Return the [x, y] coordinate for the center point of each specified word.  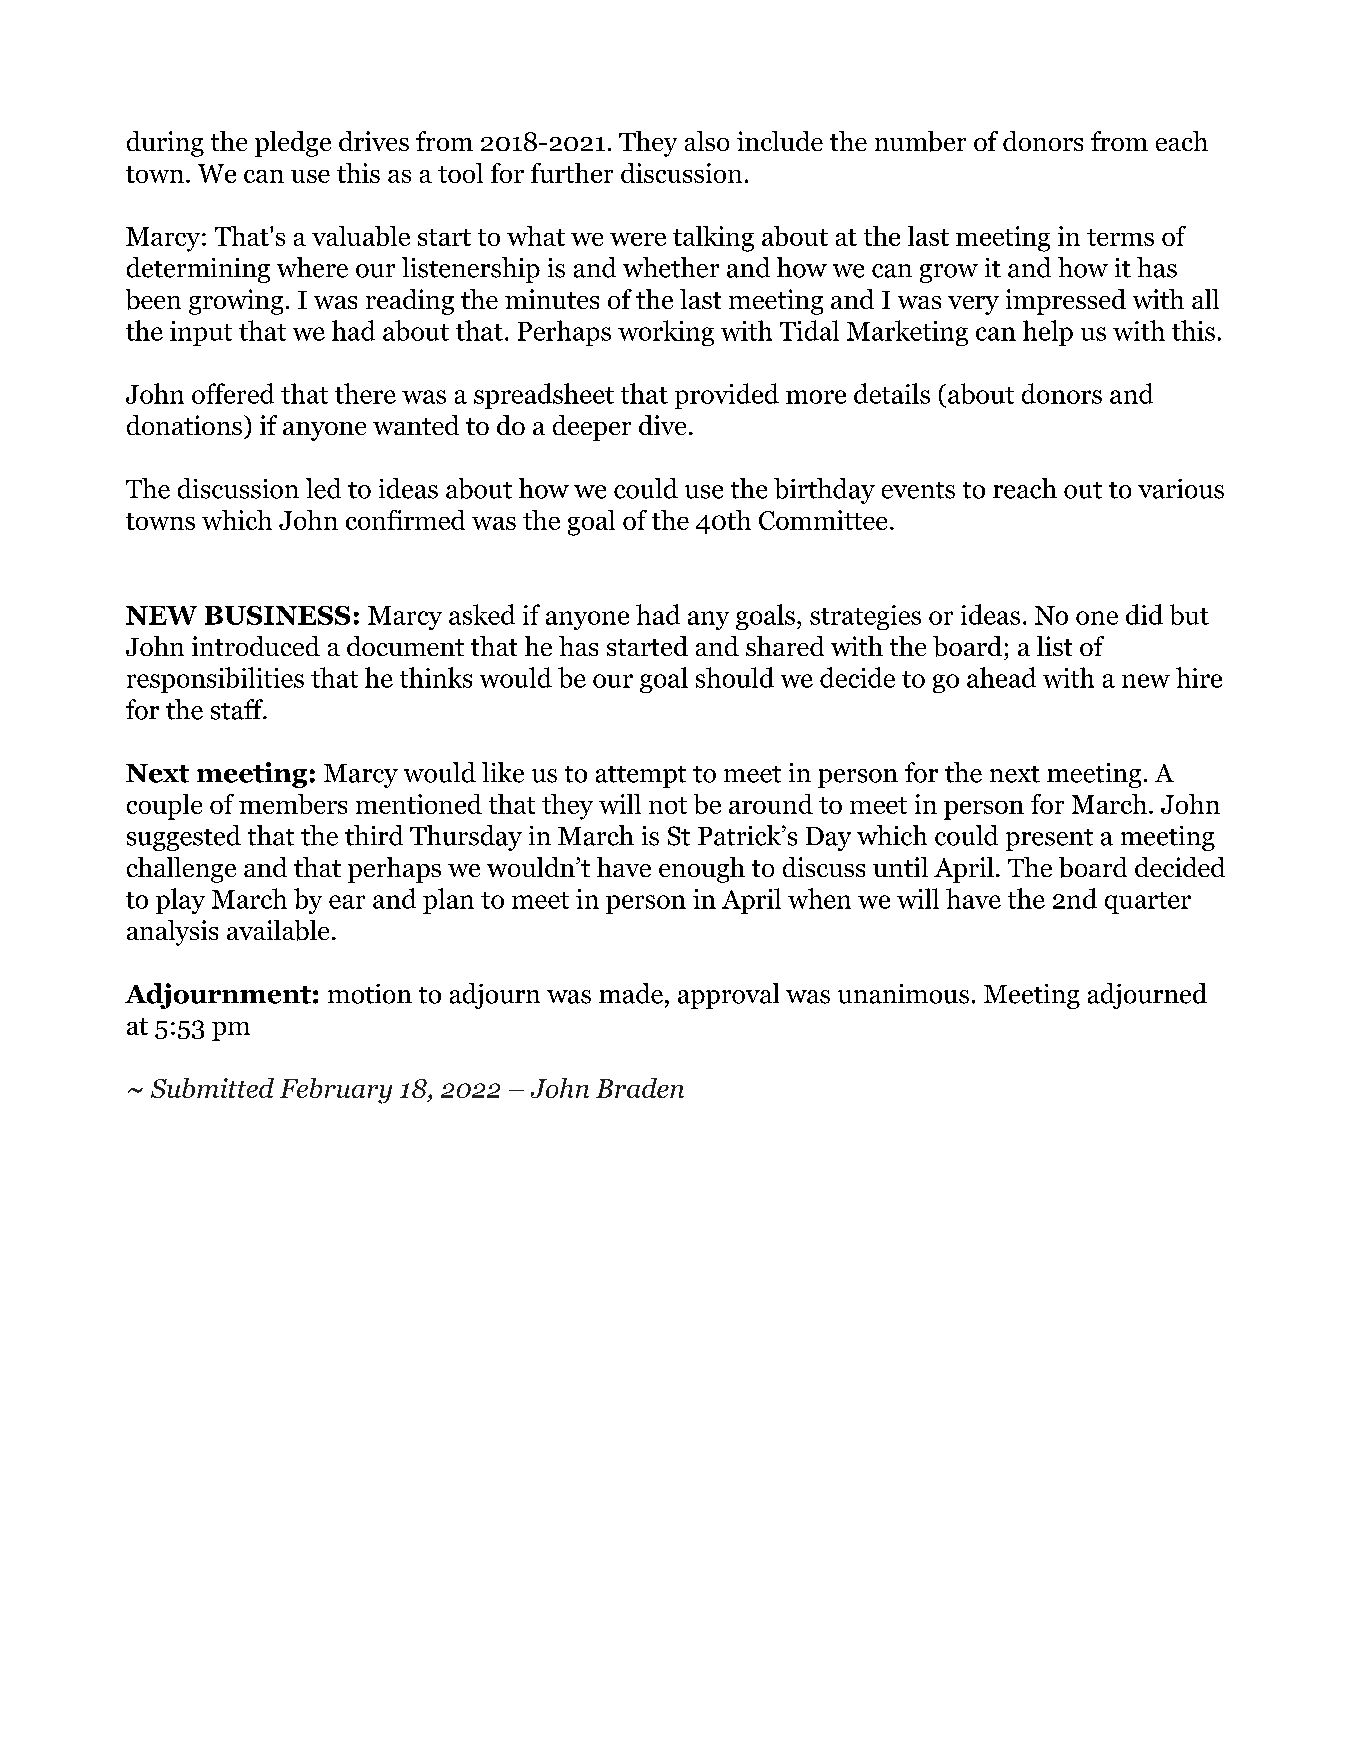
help [1048, 333]
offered [233, 393]
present [1049, 840]
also [707, 141]
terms [1120, 237]
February [336, 1091]
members [293, 804]
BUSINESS [277, 615]
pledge [293, 144]
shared [785, 646]
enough [702, 870]
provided [727, 396]
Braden [640, 1088]
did [1144, 614]
